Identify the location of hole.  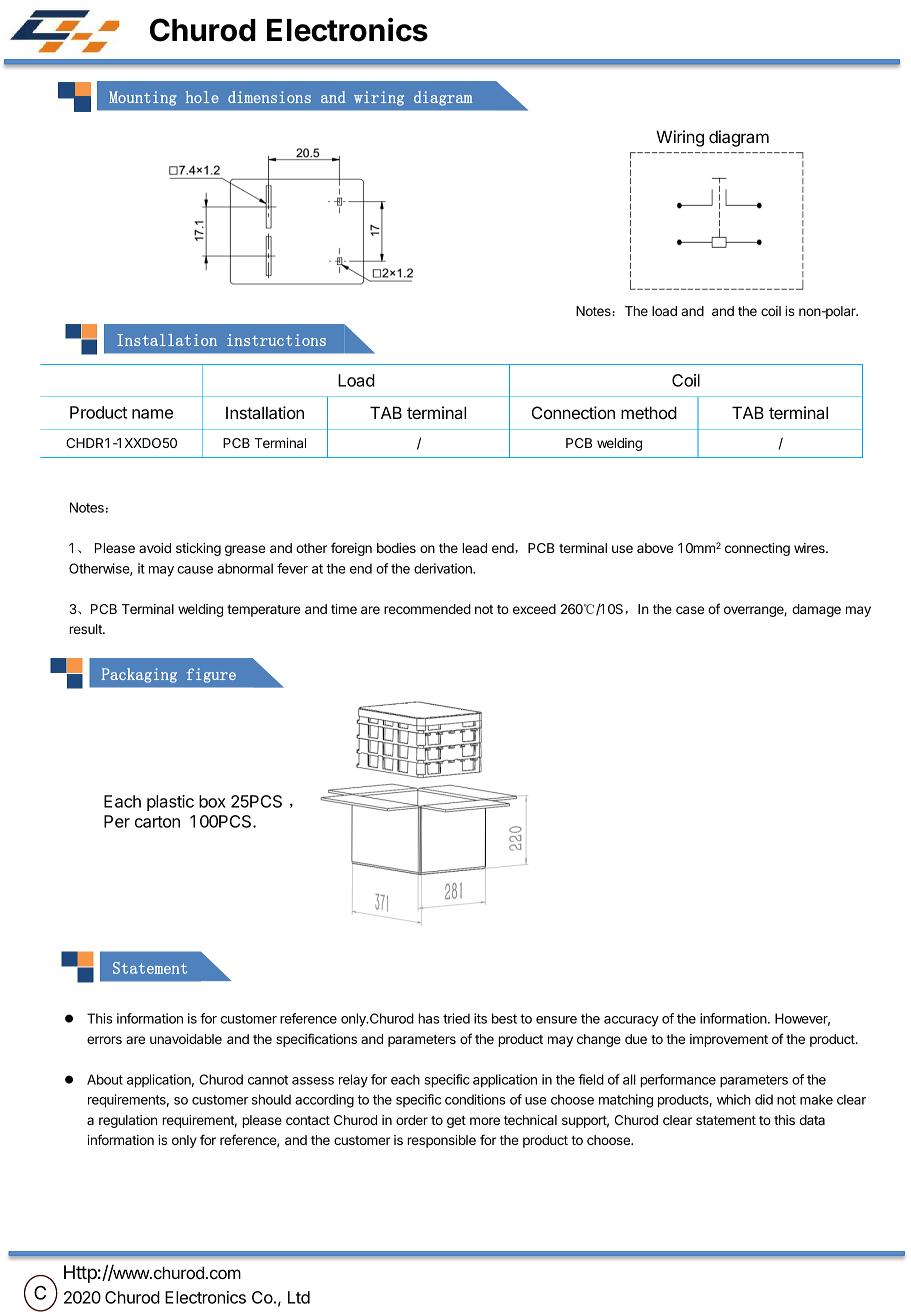
(202, 97).
